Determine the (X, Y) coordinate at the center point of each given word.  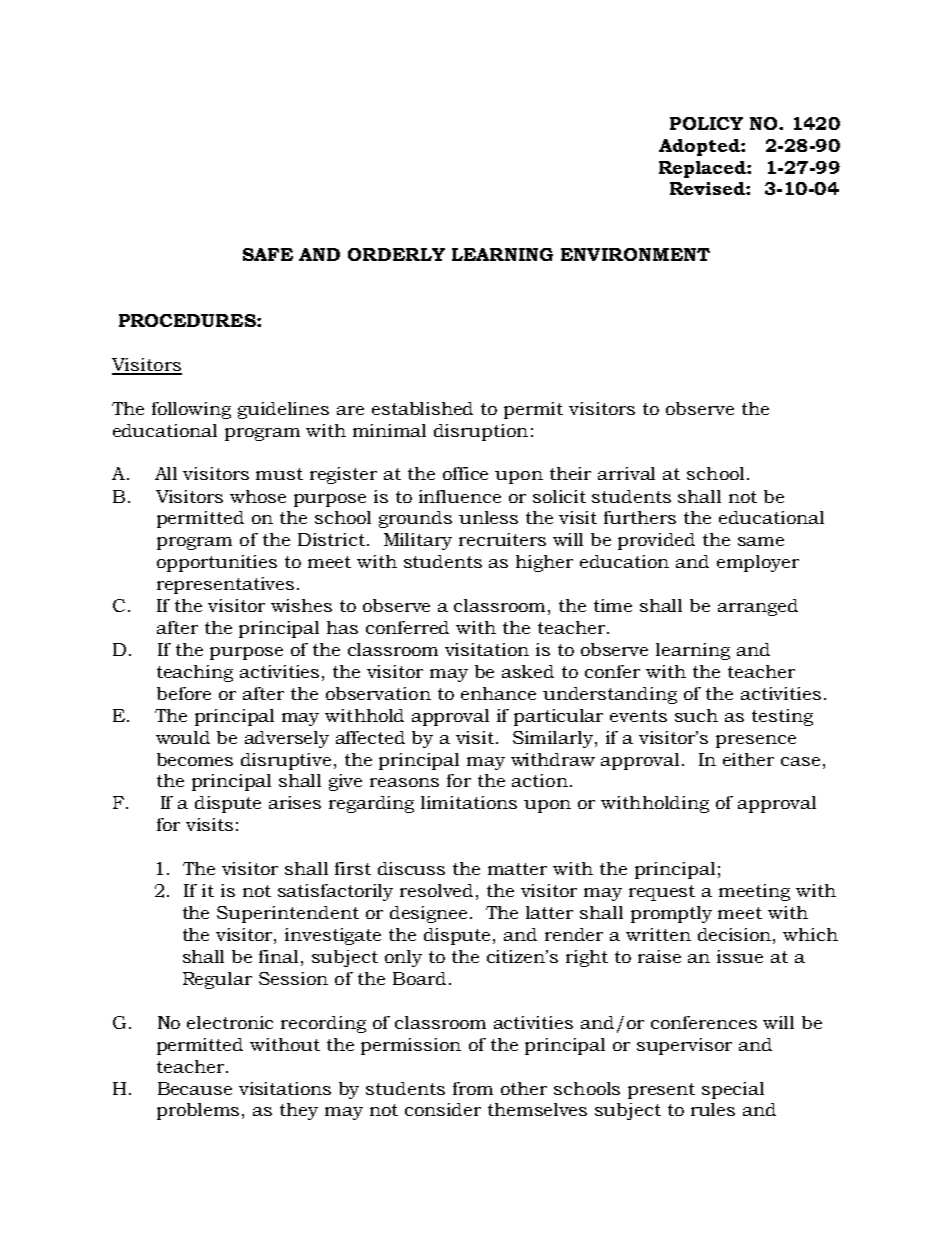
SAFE (268, 254)
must (279, 474)
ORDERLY (396, 254)
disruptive (286, 761)
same (761, 541)
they (299, 1111)
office (465, 473)
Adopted (700, 147)
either (748, 759)
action (540, 780)
